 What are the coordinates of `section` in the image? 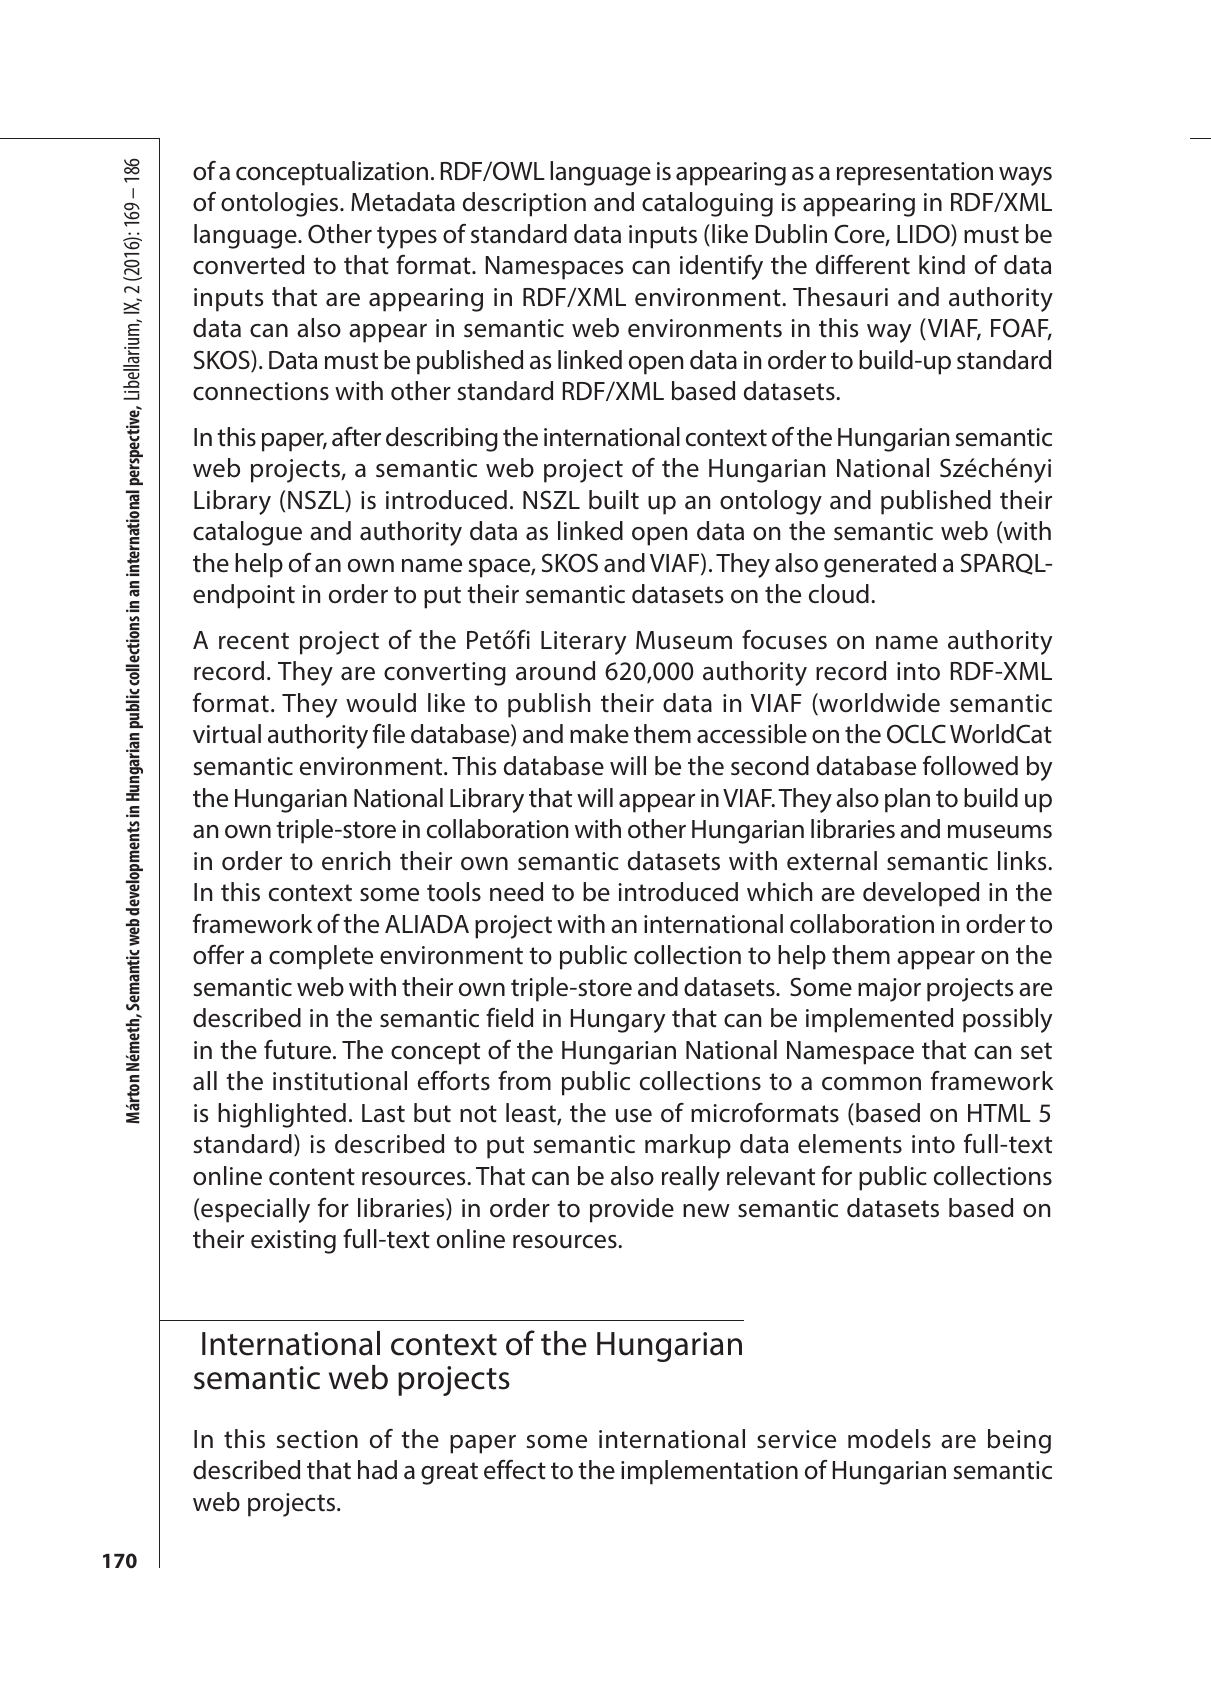 It's located at (317, 1439).
